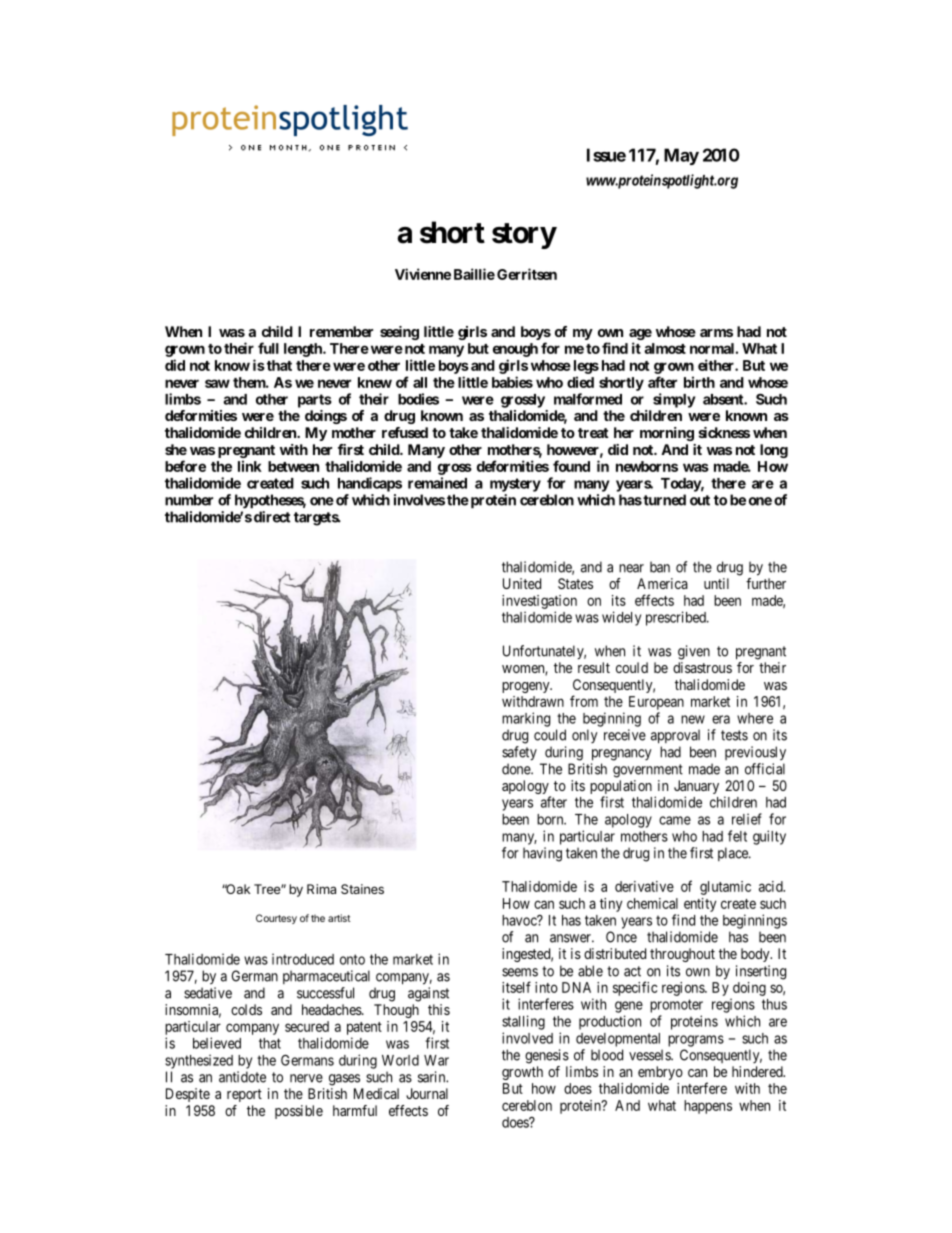 This image has width=952, height=1233. What do you see at coordinates (696, 788) in the image?
I see `January` at bounding box center [696, 788].
